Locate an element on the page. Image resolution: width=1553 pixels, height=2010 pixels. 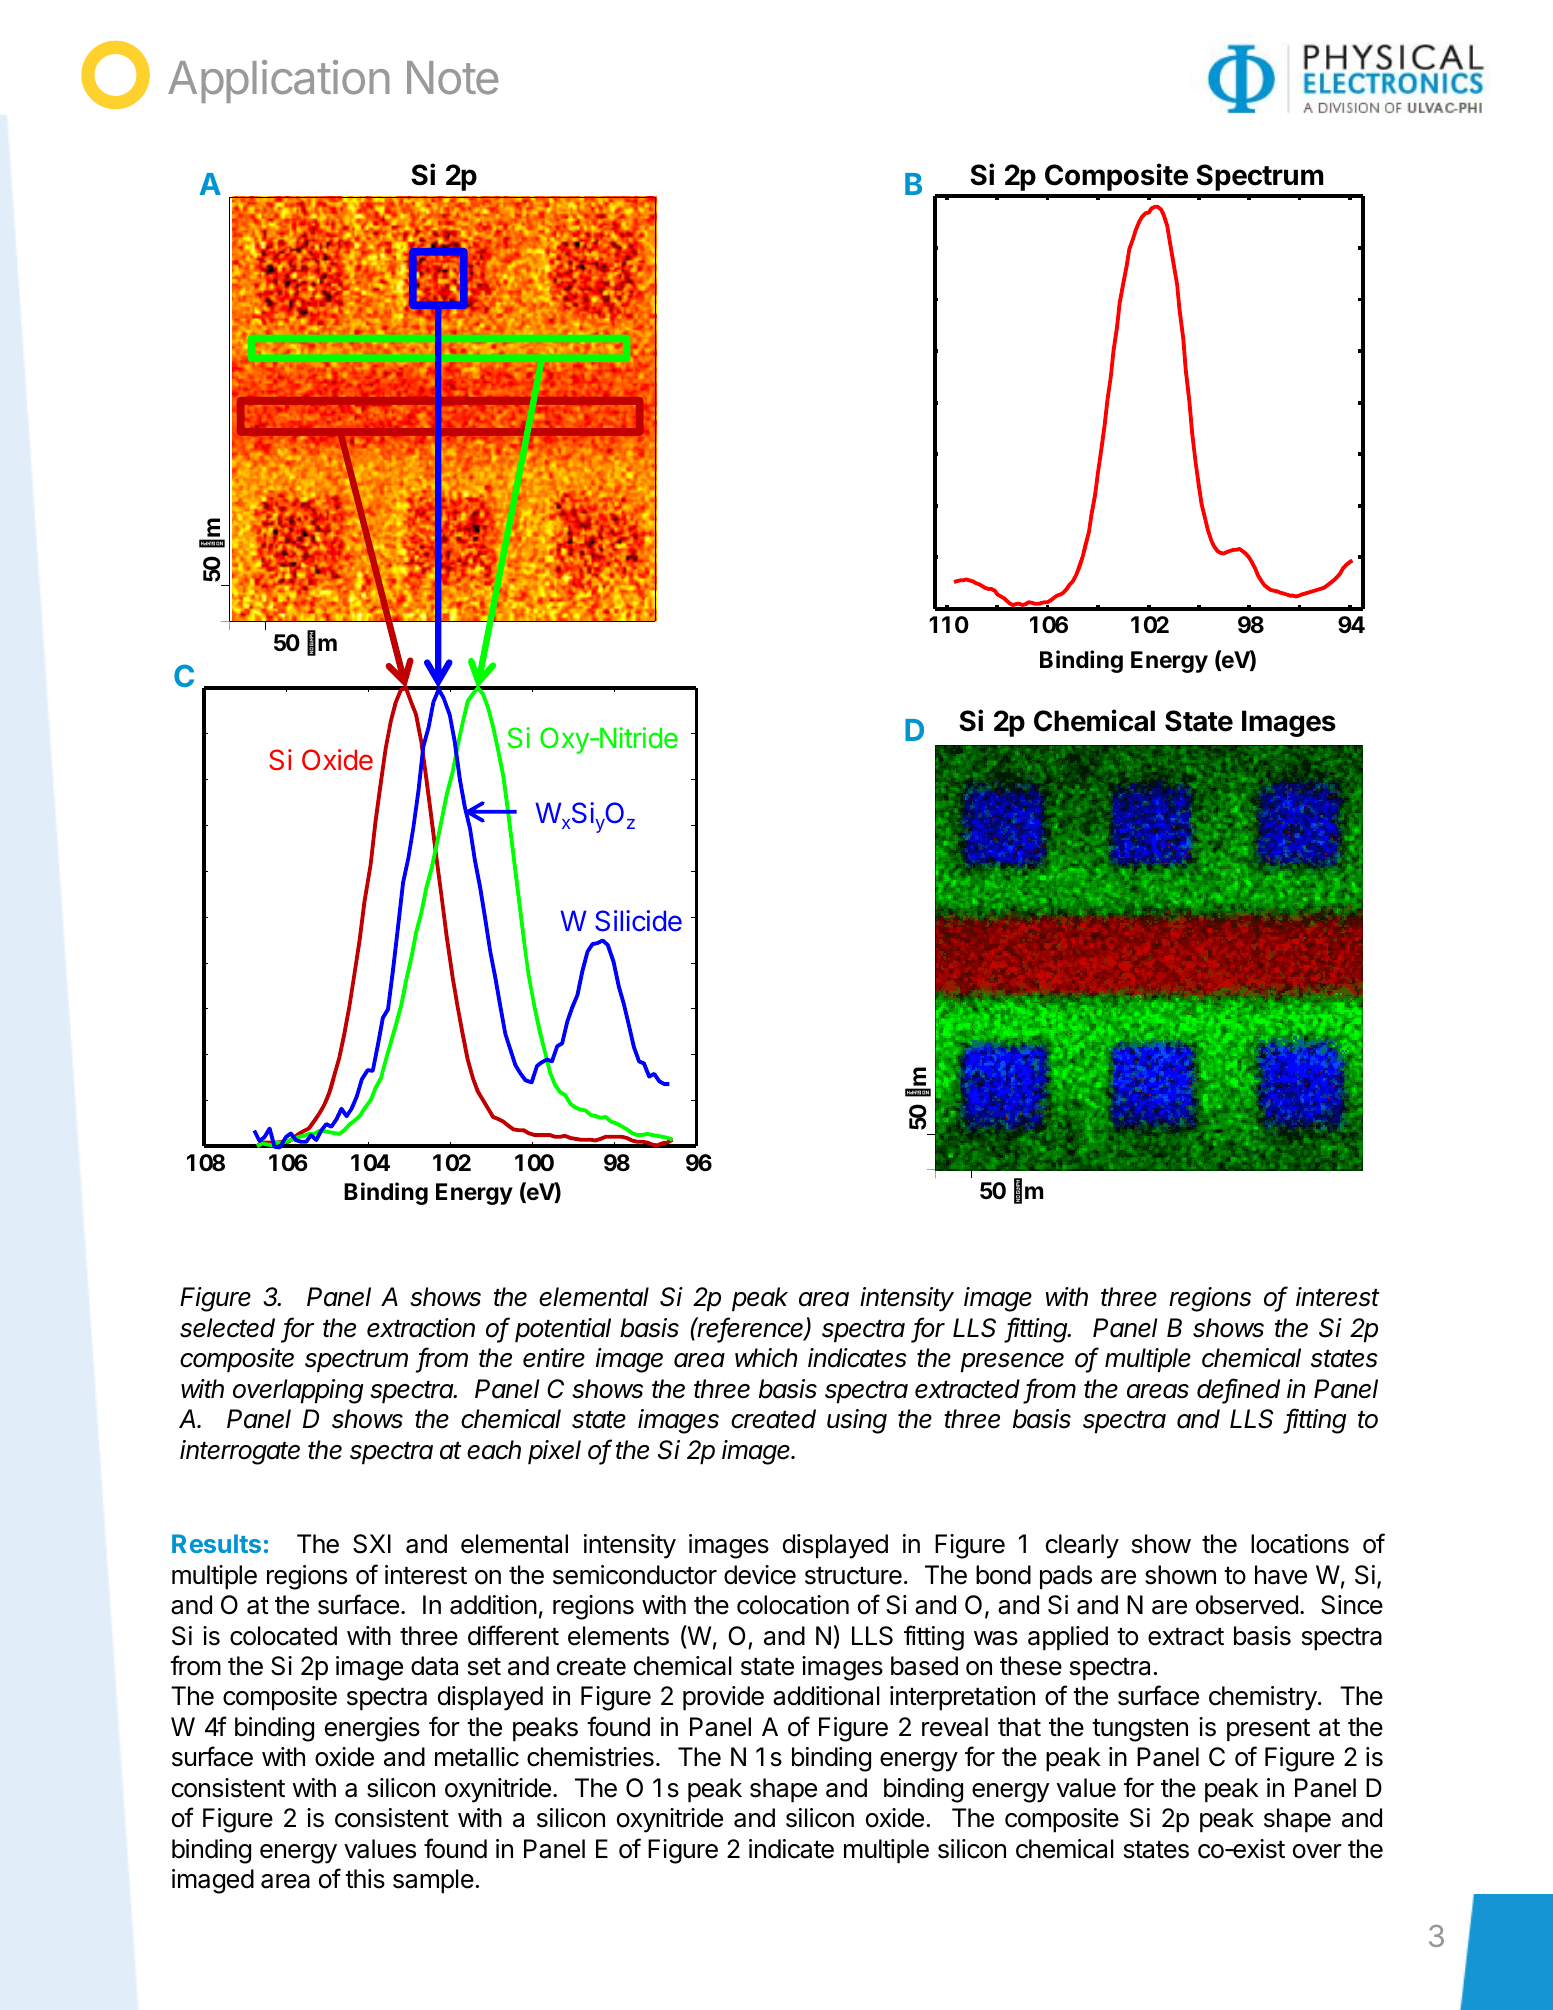
interrogate is located at coordinates (240, 1452).
